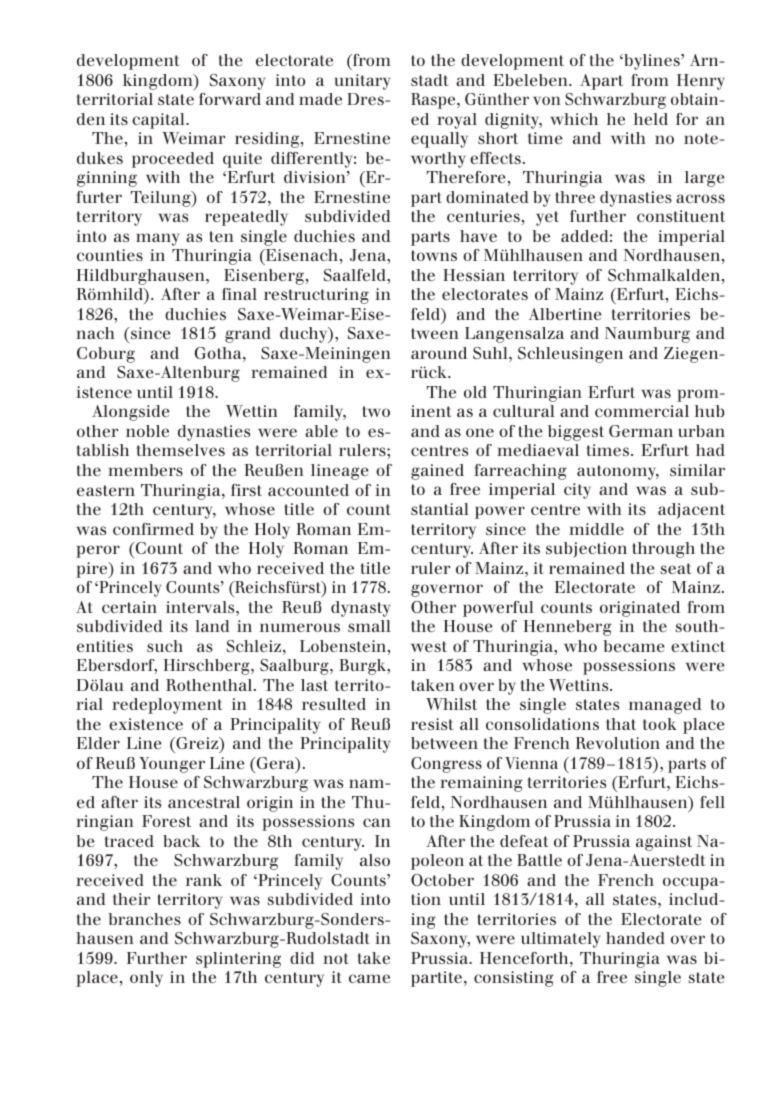 The width and height of the screenshot is (779, 1106). Describe the element at coordinates (651, 119) in the screenshot. I see `held` at that location.
